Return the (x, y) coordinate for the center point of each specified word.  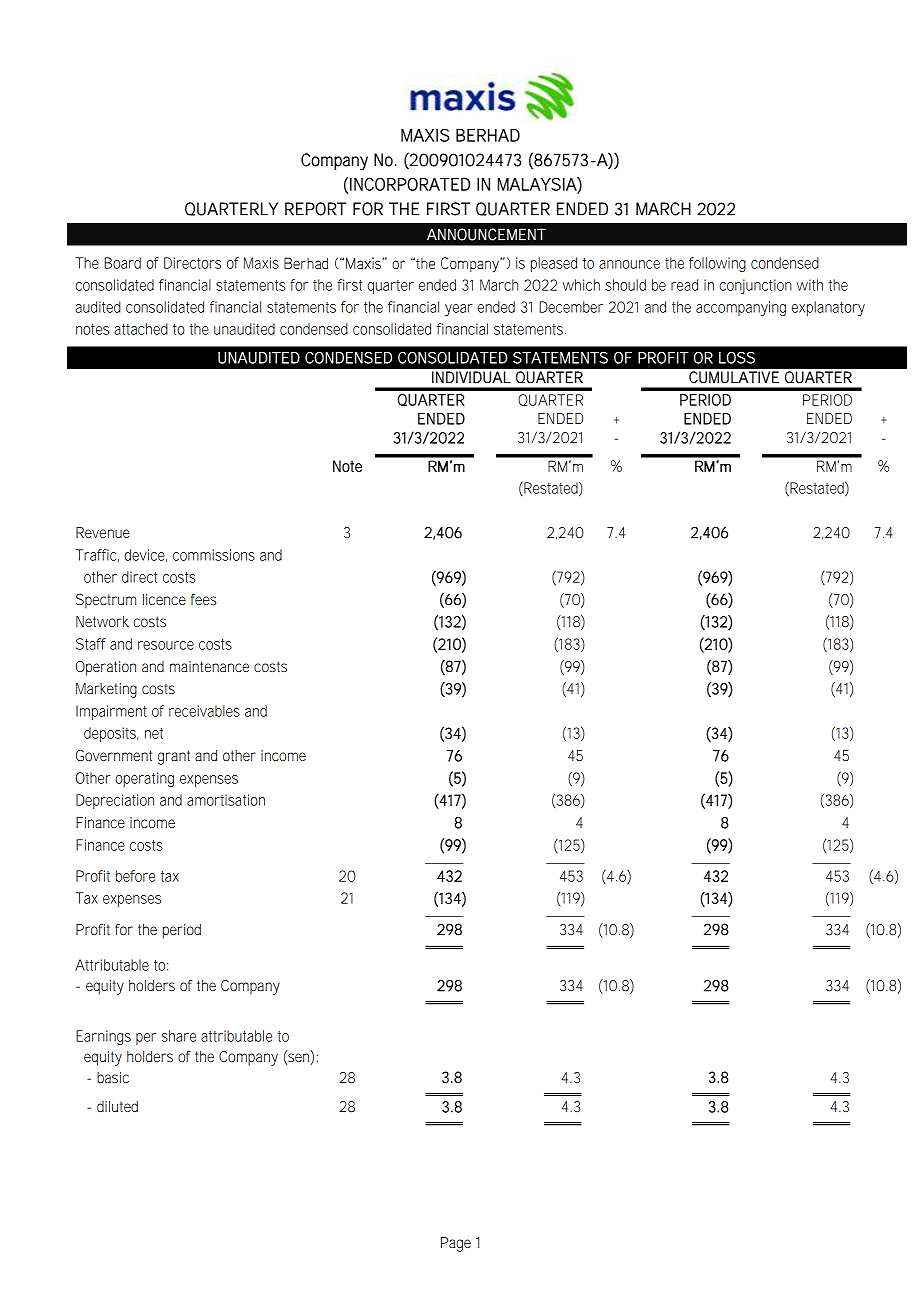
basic (113, 1077)
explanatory (828, 308)
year (459, 310)
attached (141, 329)
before (135, 876)
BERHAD (488, 135)
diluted (117, 1106)
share (178, 1036)
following (717, 264)
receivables (204, 711)
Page (456, 1244)
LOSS (737, 358)
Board (122, 263)
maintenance (209, 666)
